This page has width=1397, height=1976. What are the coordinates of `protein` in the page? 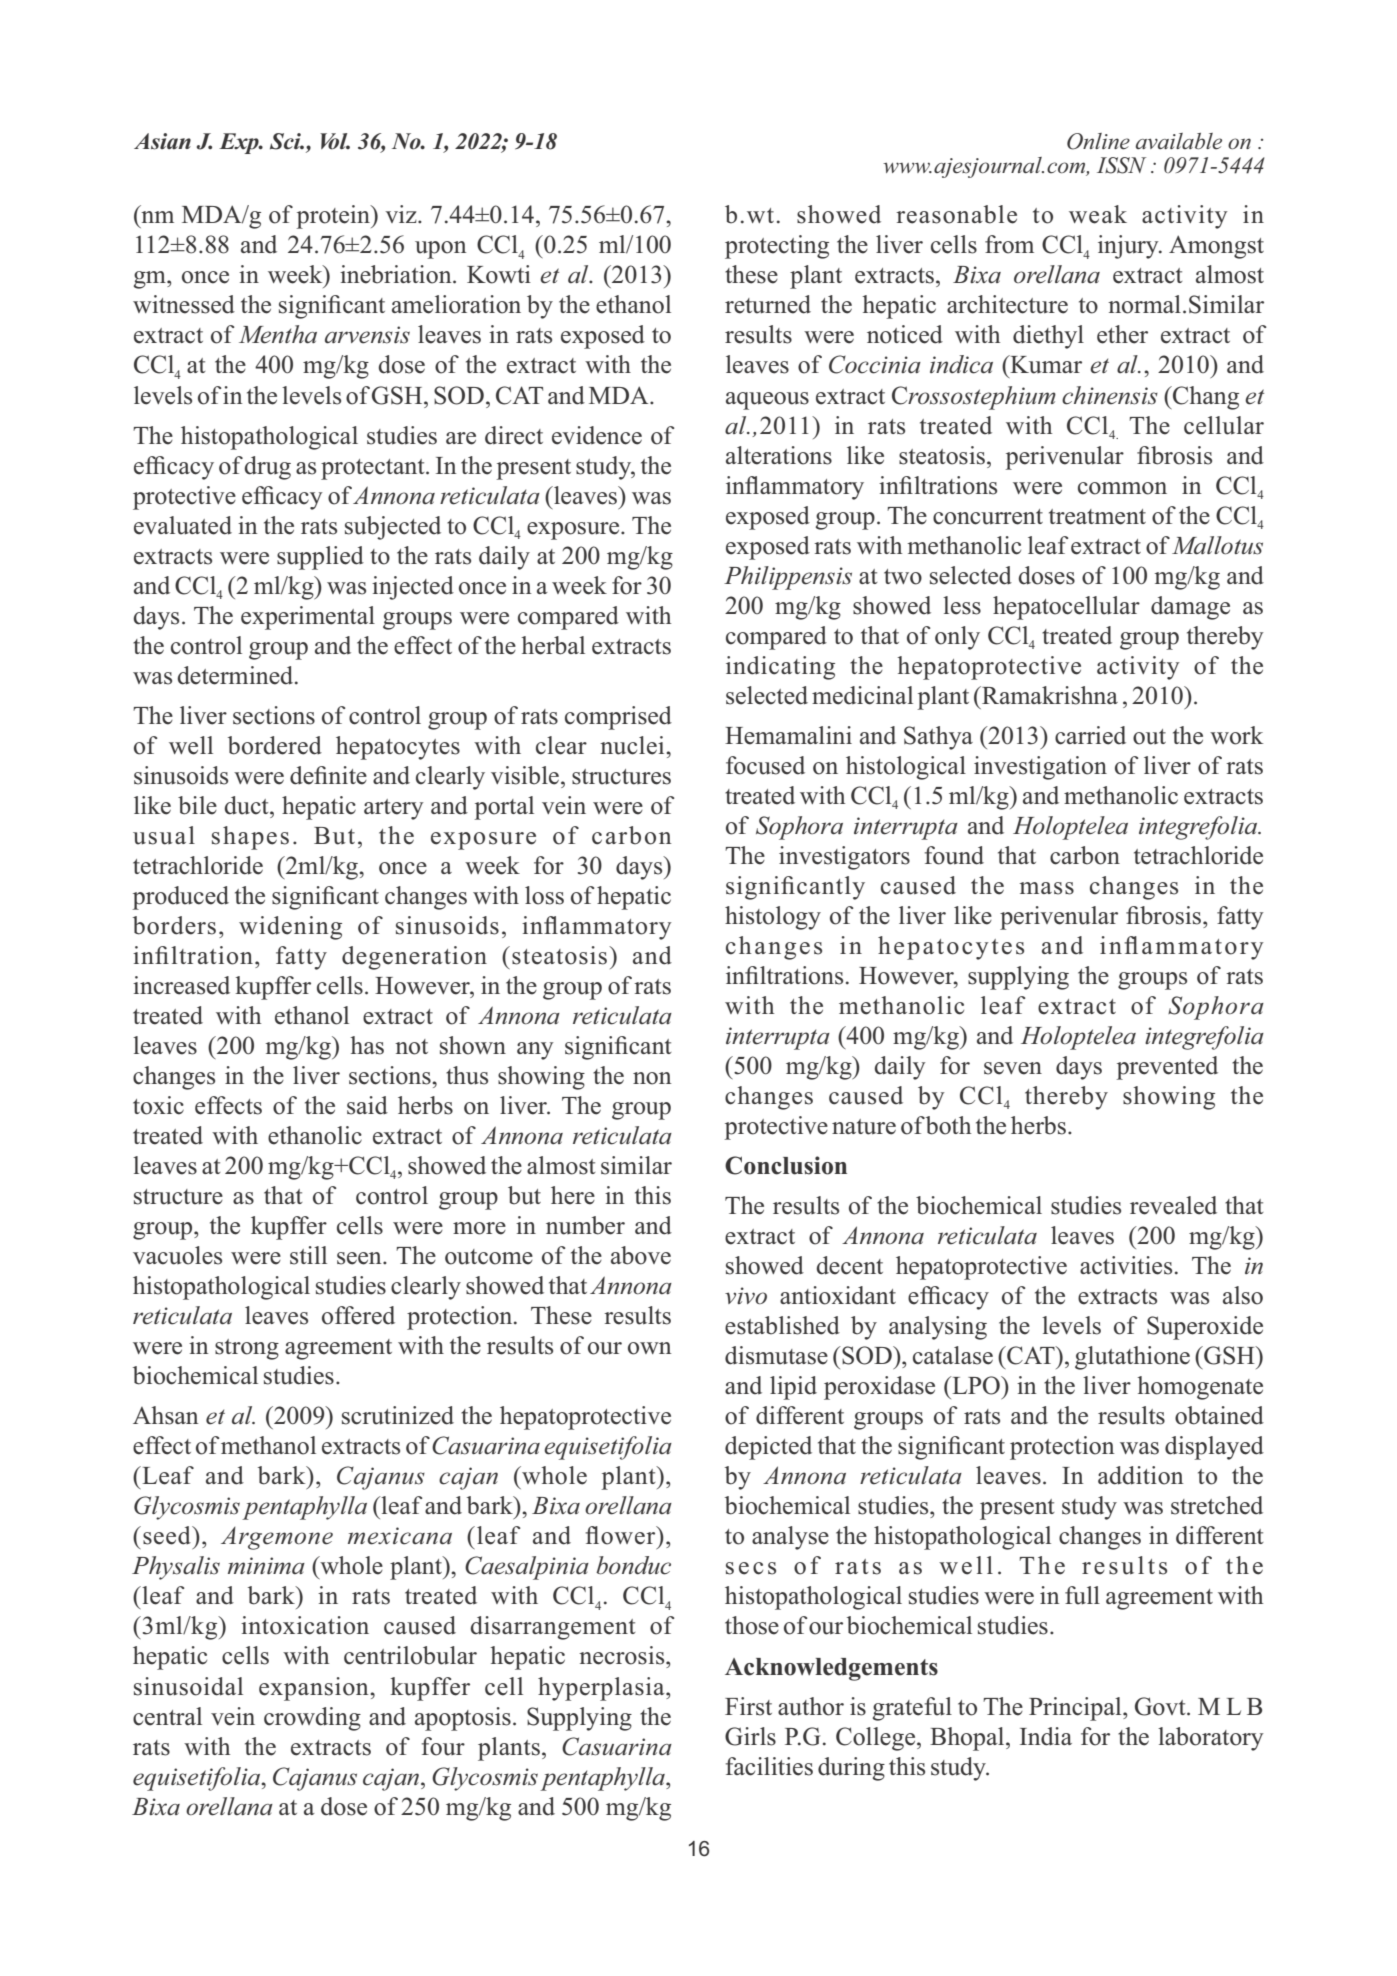 It's located at (334, 217).
